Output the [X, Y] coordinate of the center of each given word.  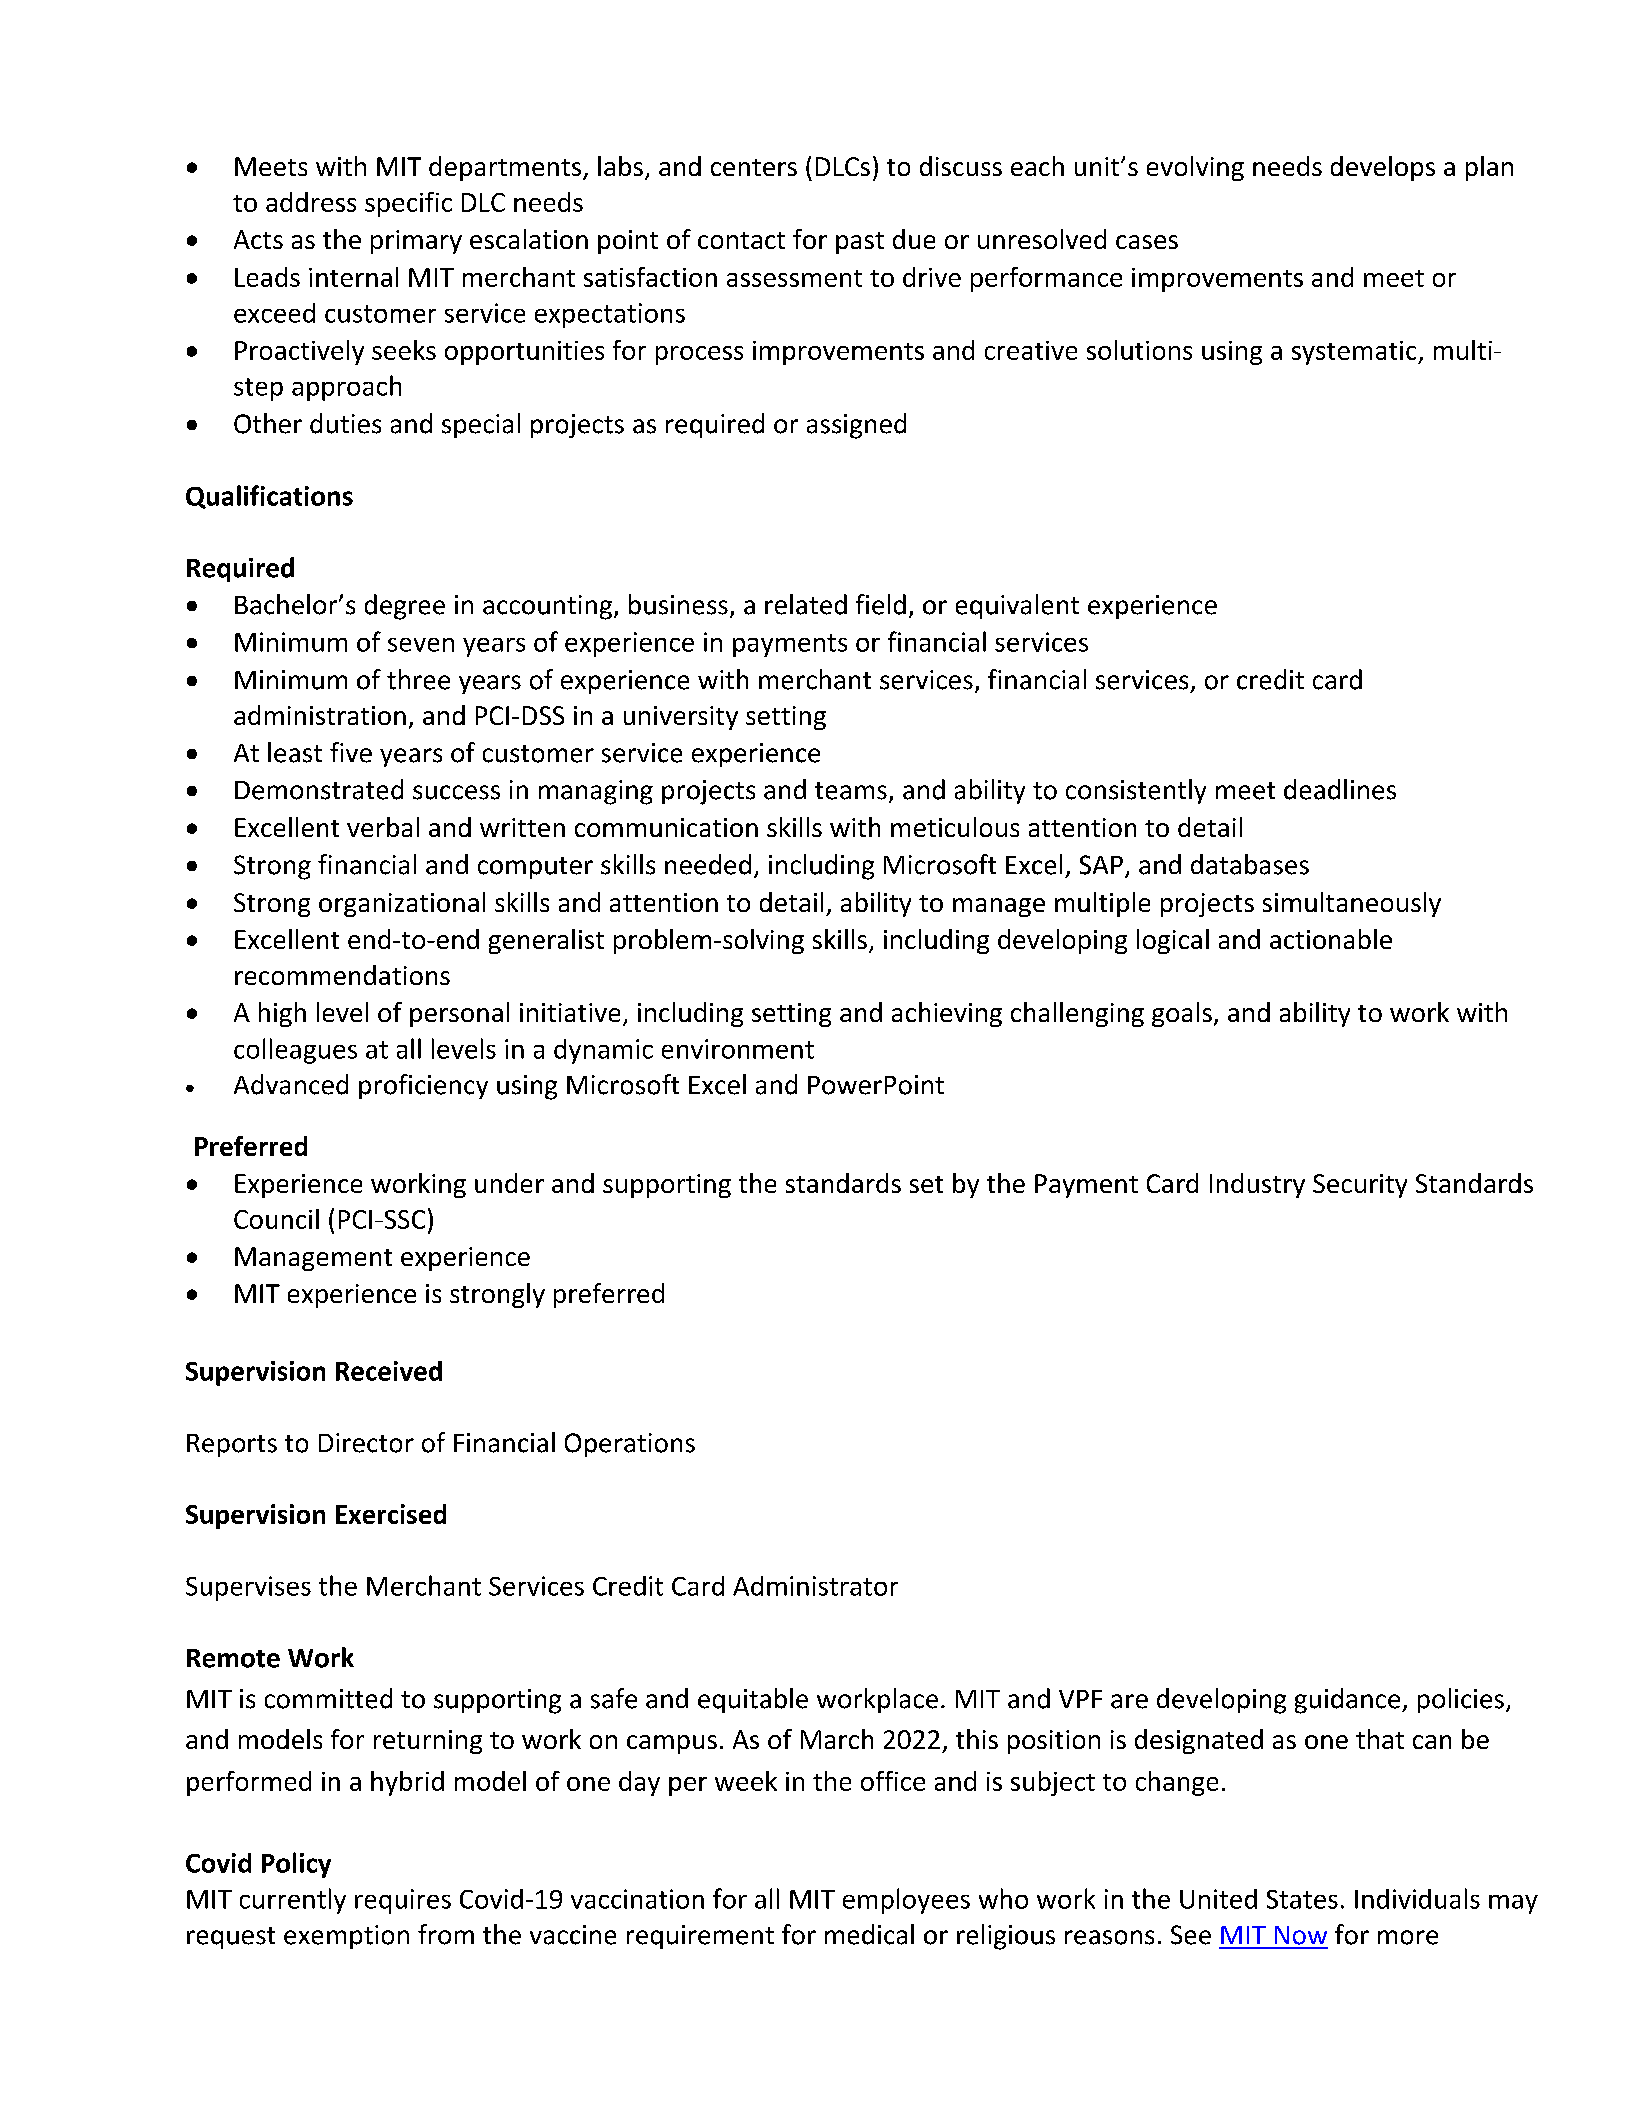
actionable [1331, 939]
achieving [947, 1014]
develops [1383, 168]
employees [906, 1901]
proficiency [423, 1086]
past [860, 243]
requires [403, 1901]
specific [408, 204]
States [1302, 1899]
